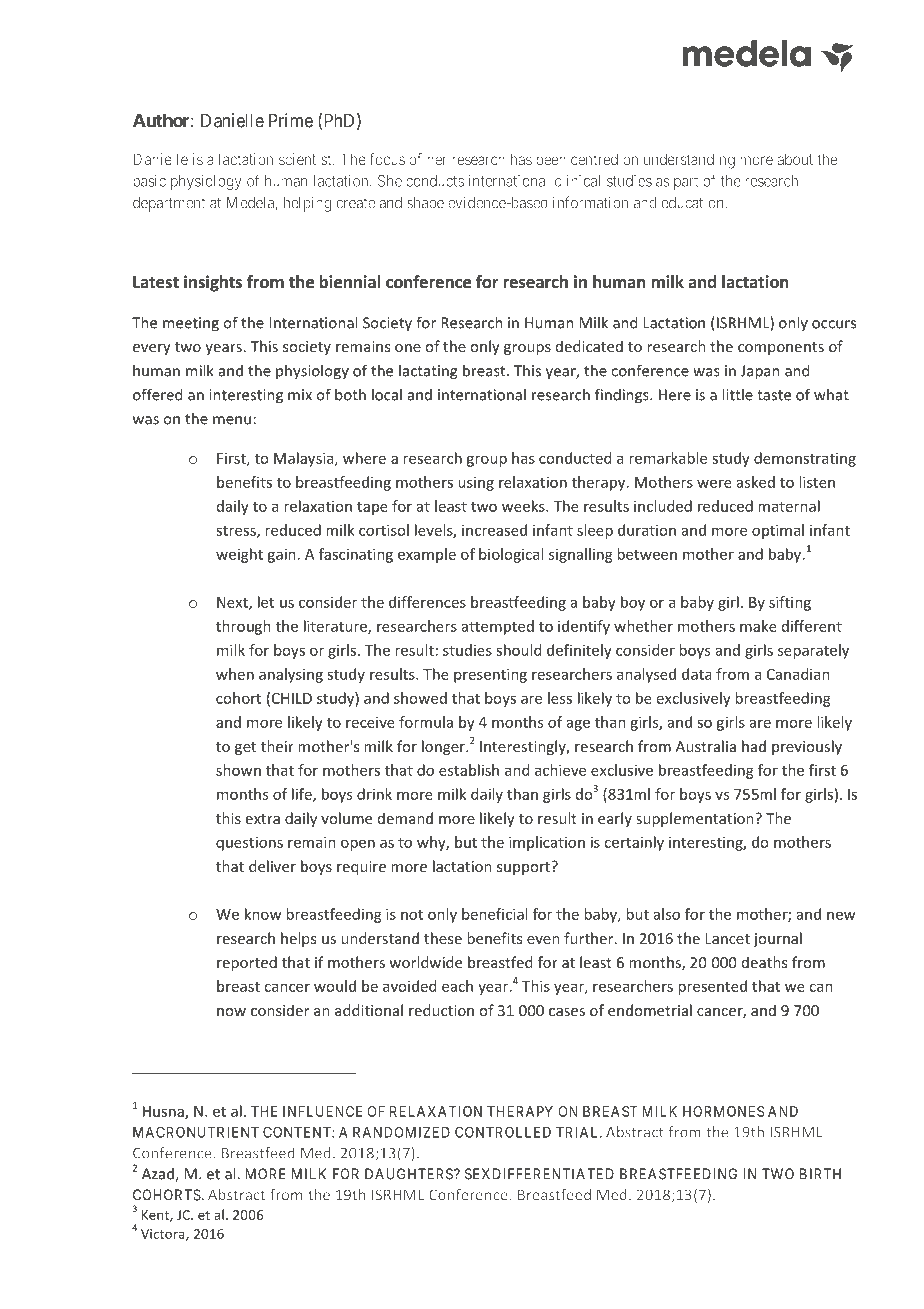  What do you see at coordinates (518, 650) in the document?
I see `should` at bounding box center [518, 650].
